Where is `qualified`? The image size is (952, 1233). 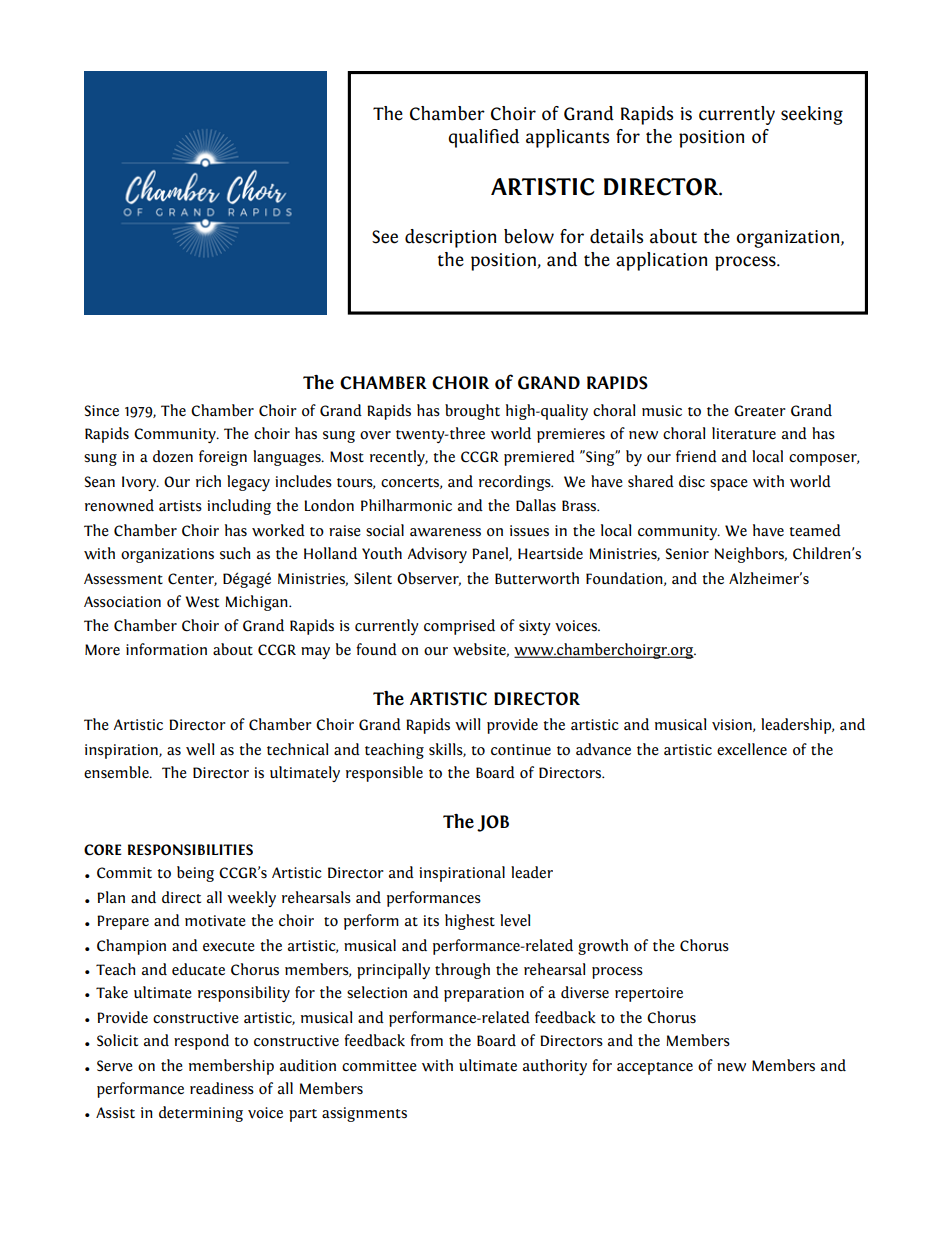
qualified is located at coordinates (483, 138).
